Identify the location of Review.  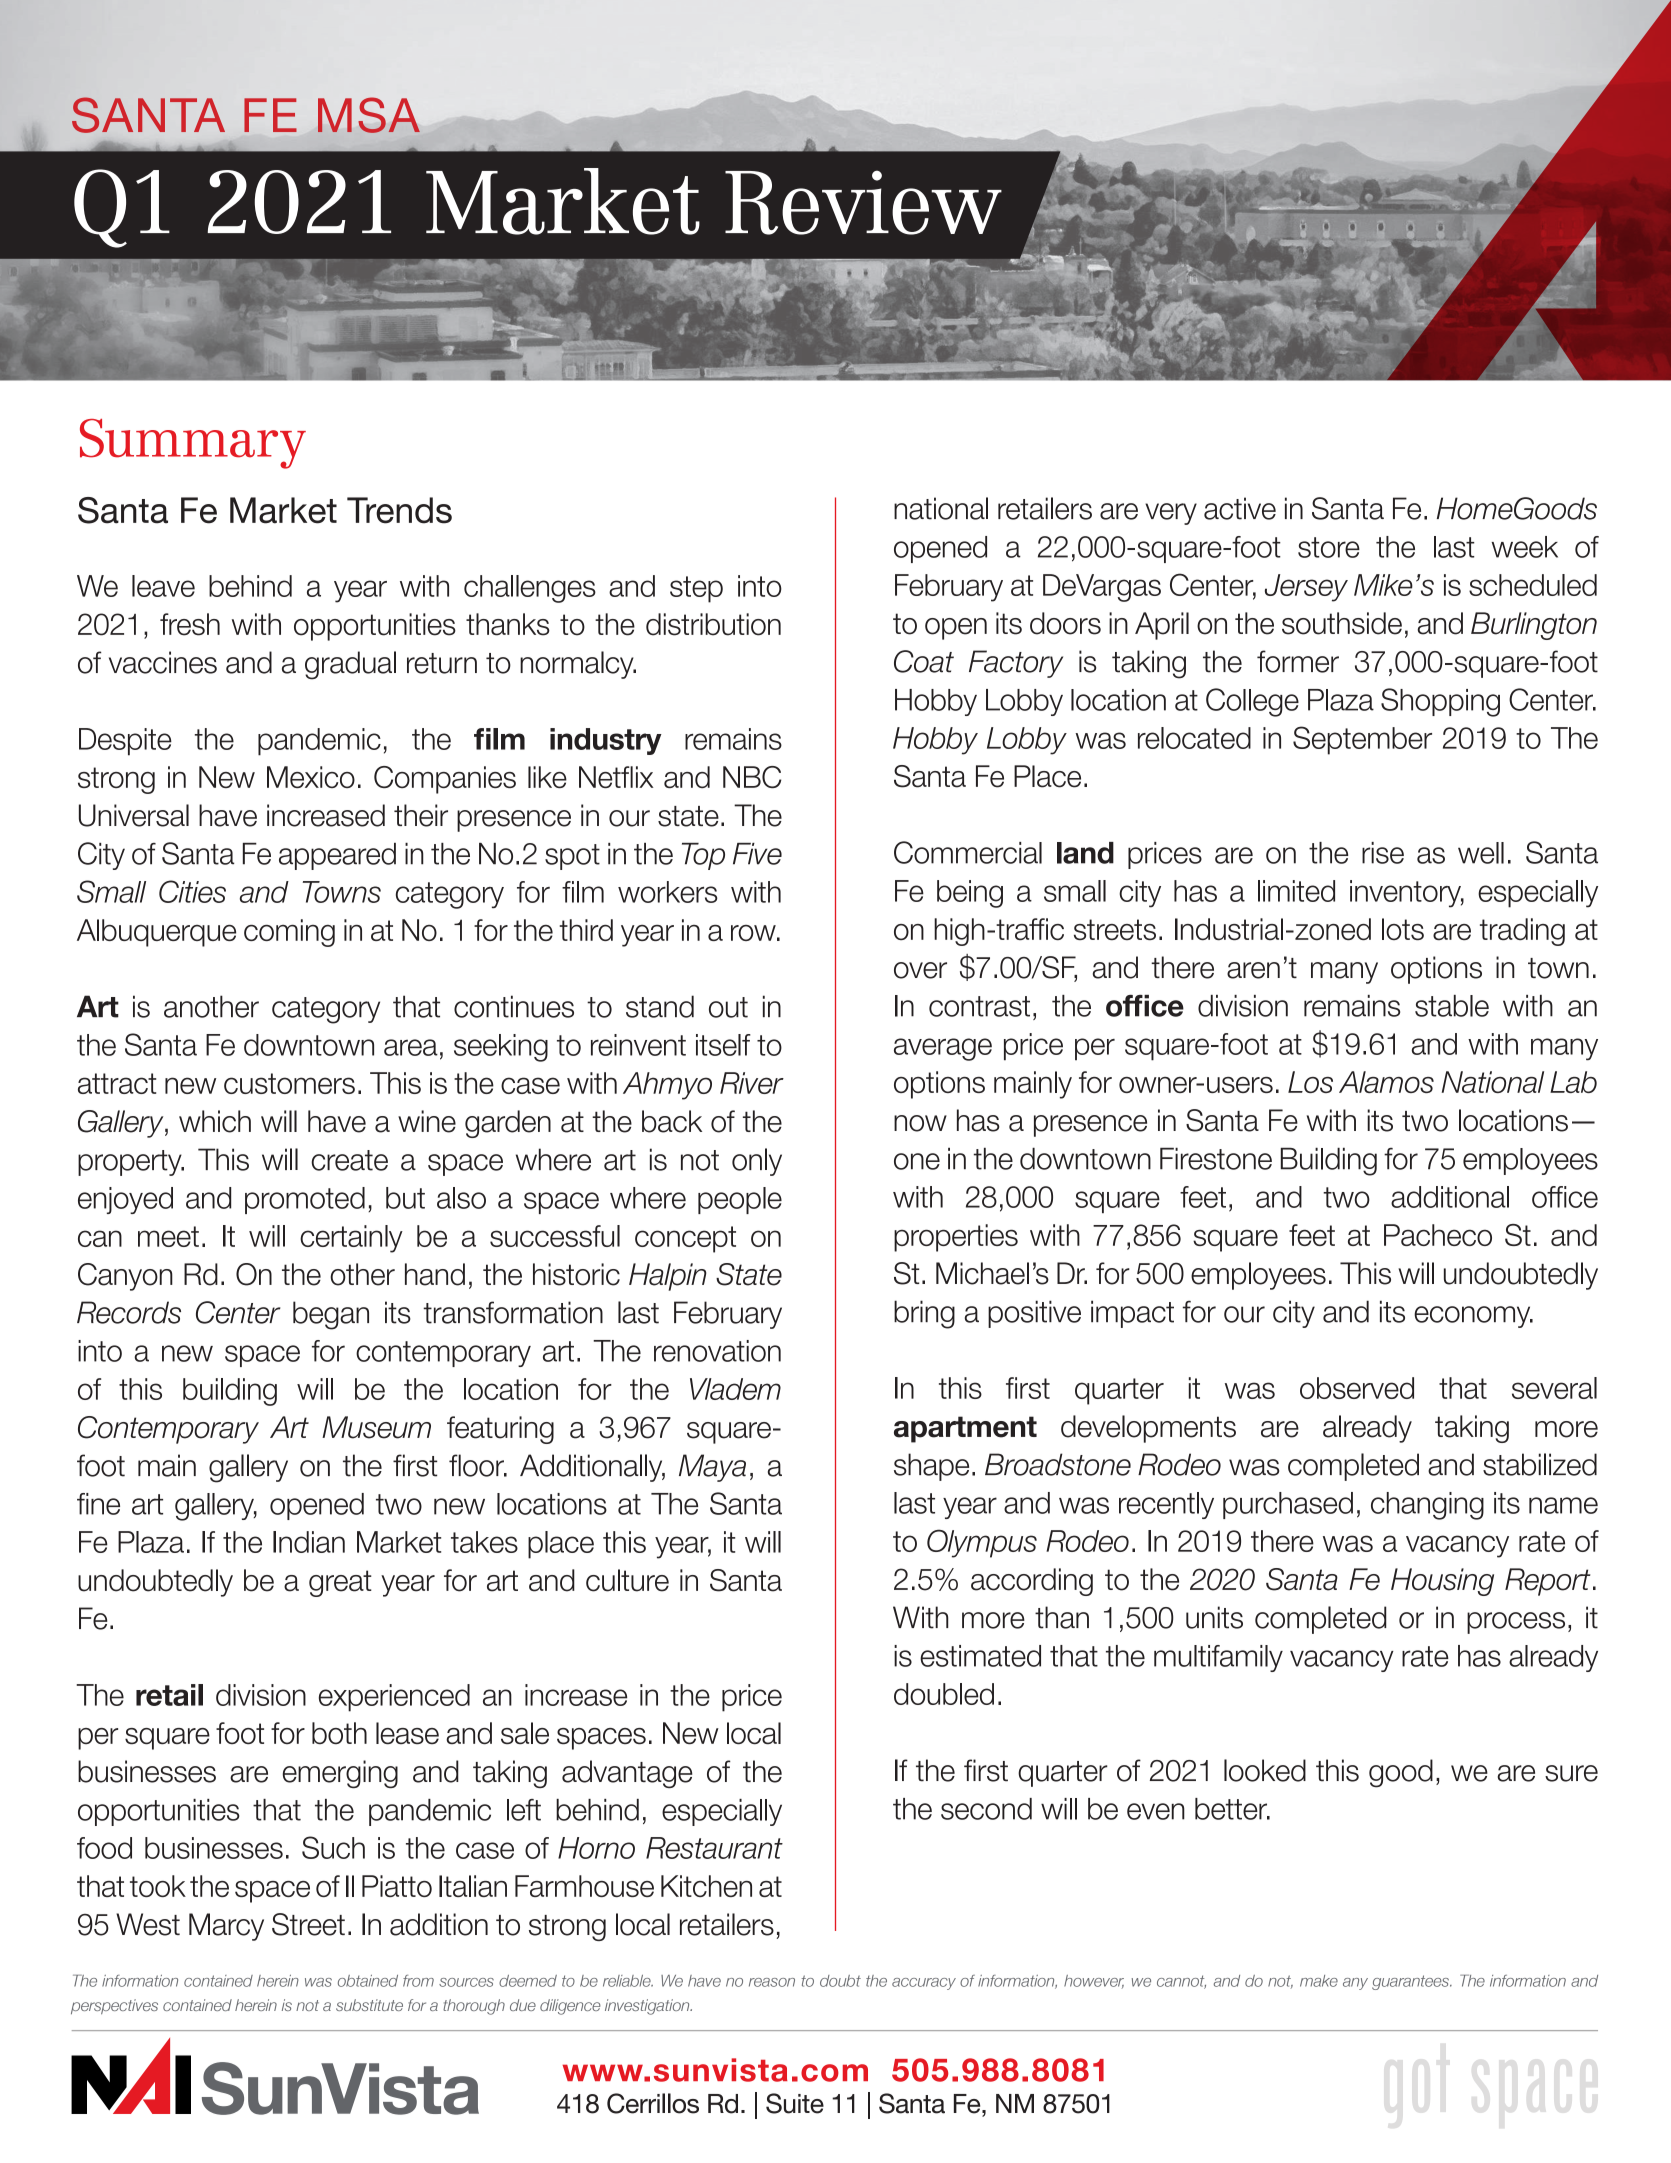
(863, 202).
